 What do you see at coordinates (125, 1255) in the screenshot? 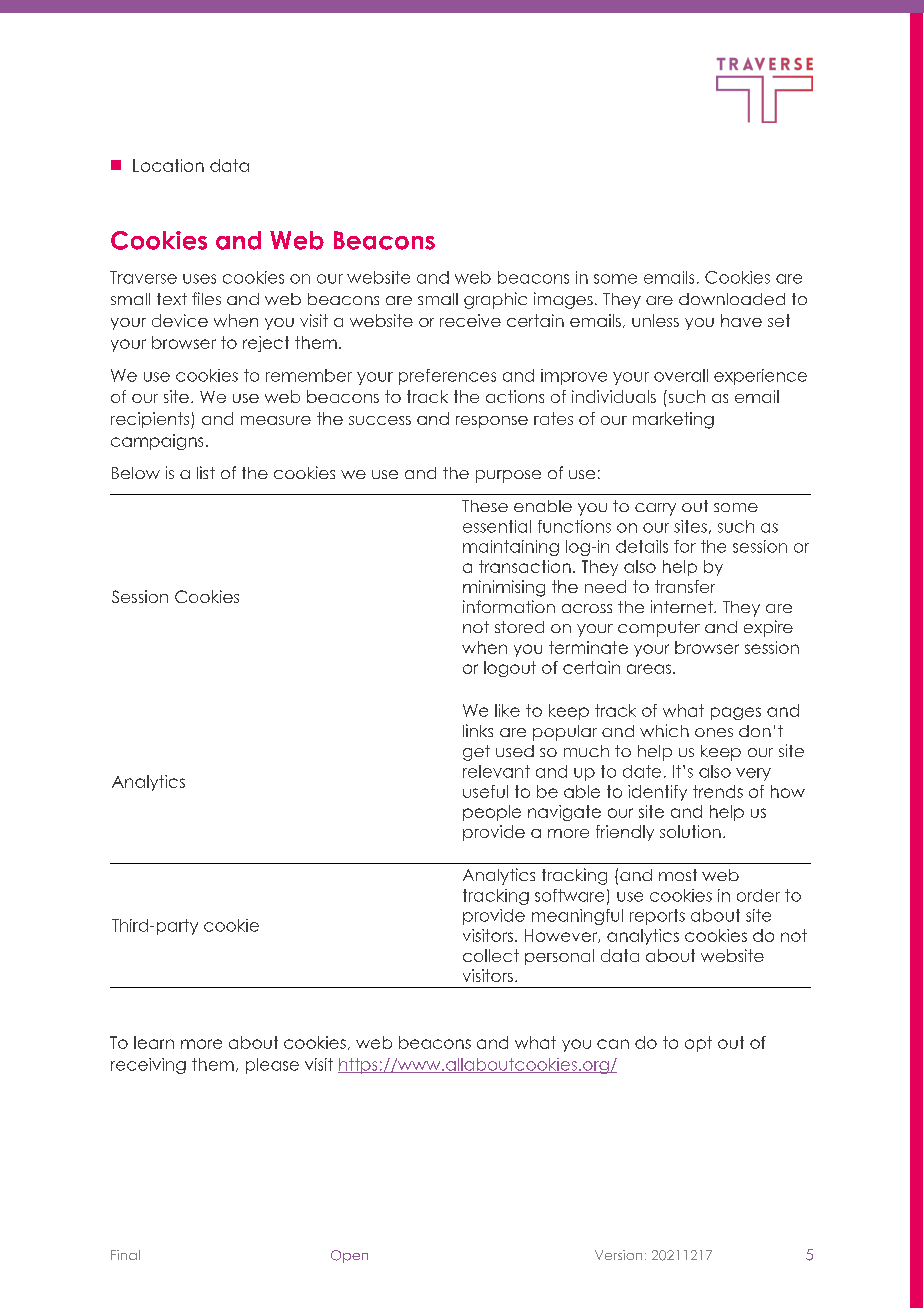
I see `Final` at bounding box center [125, 1255].
